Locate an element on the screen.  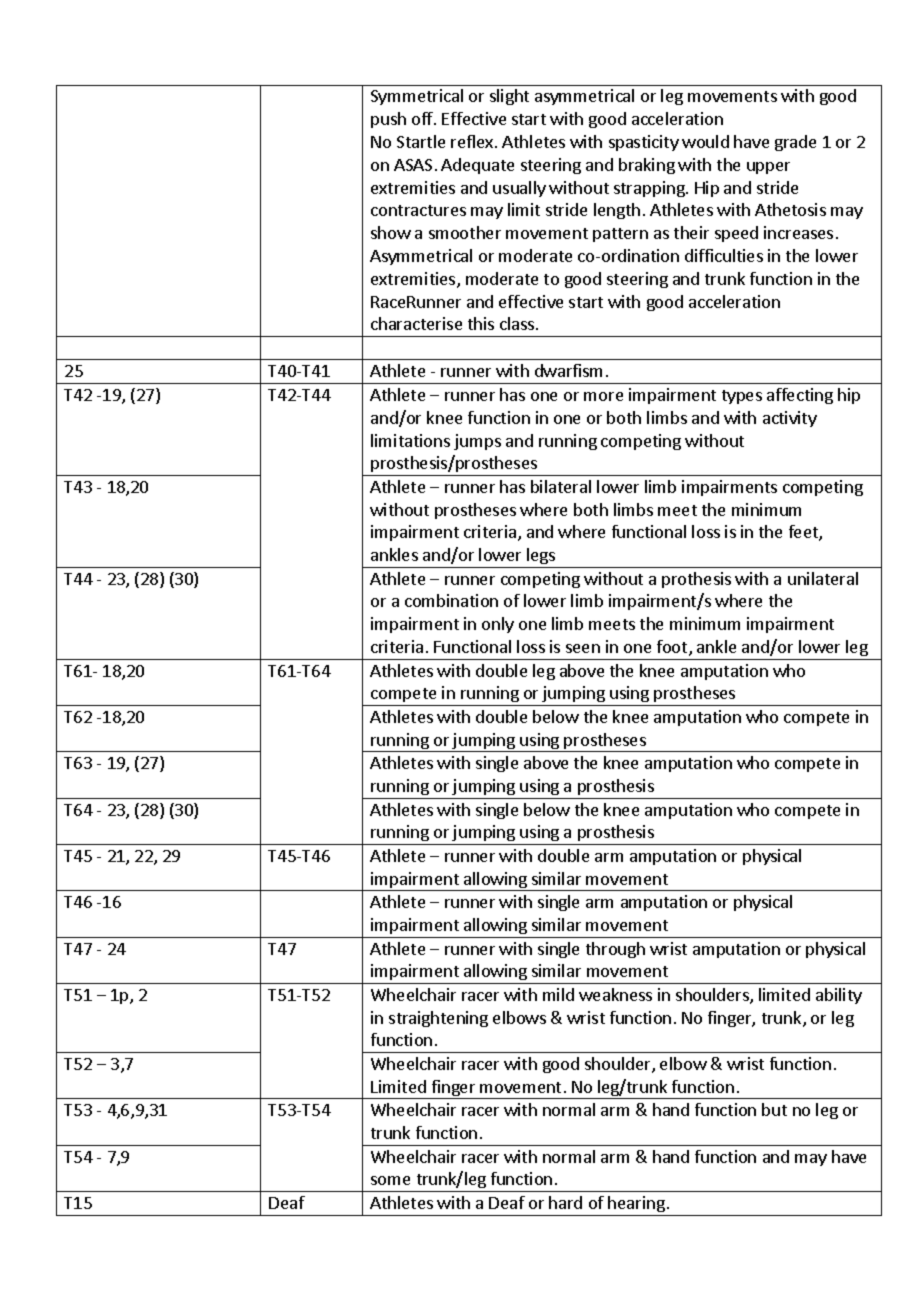
off is located at coordinates (423, 118).
